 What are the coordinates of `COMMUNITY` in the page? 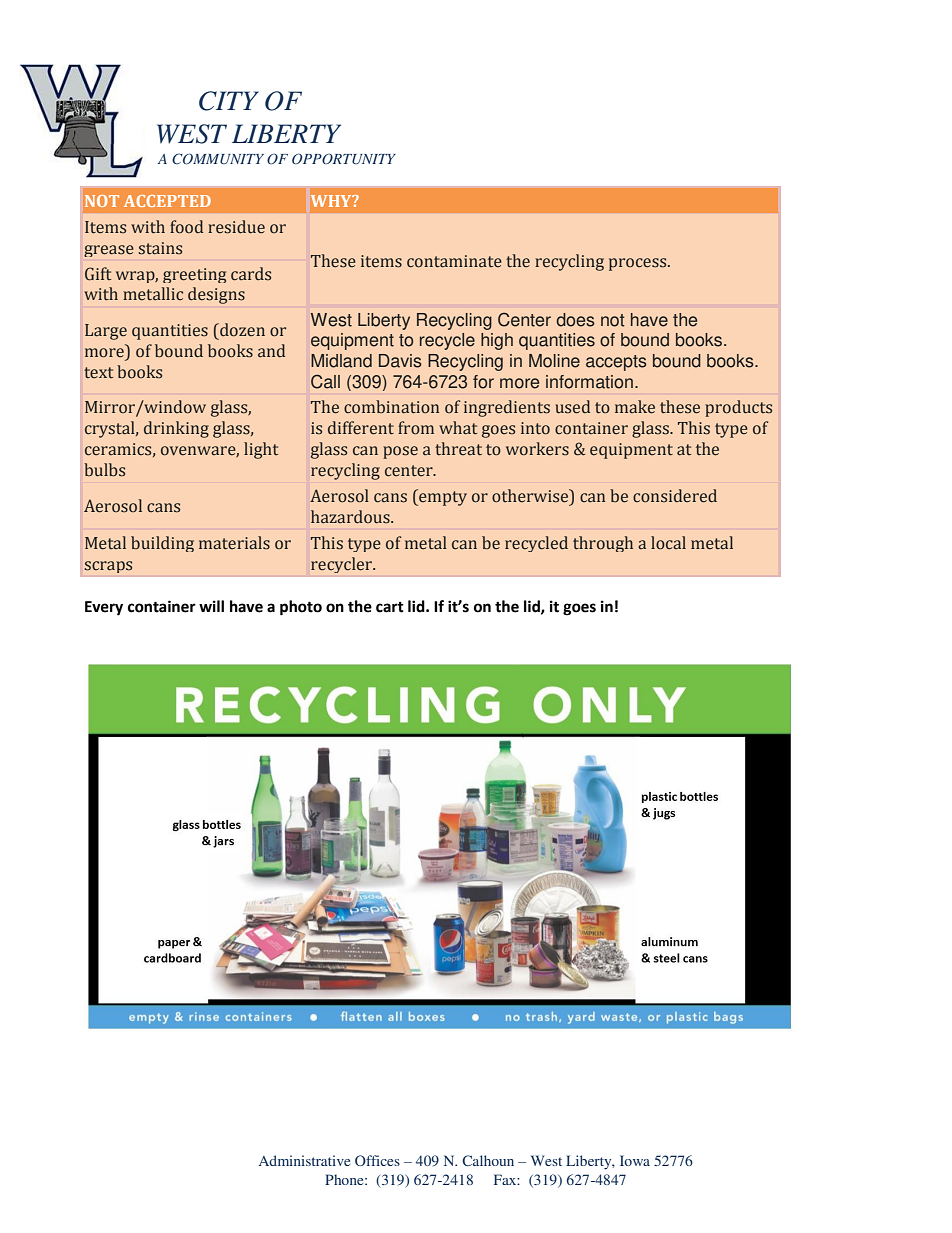 It's located at (218, 159).
